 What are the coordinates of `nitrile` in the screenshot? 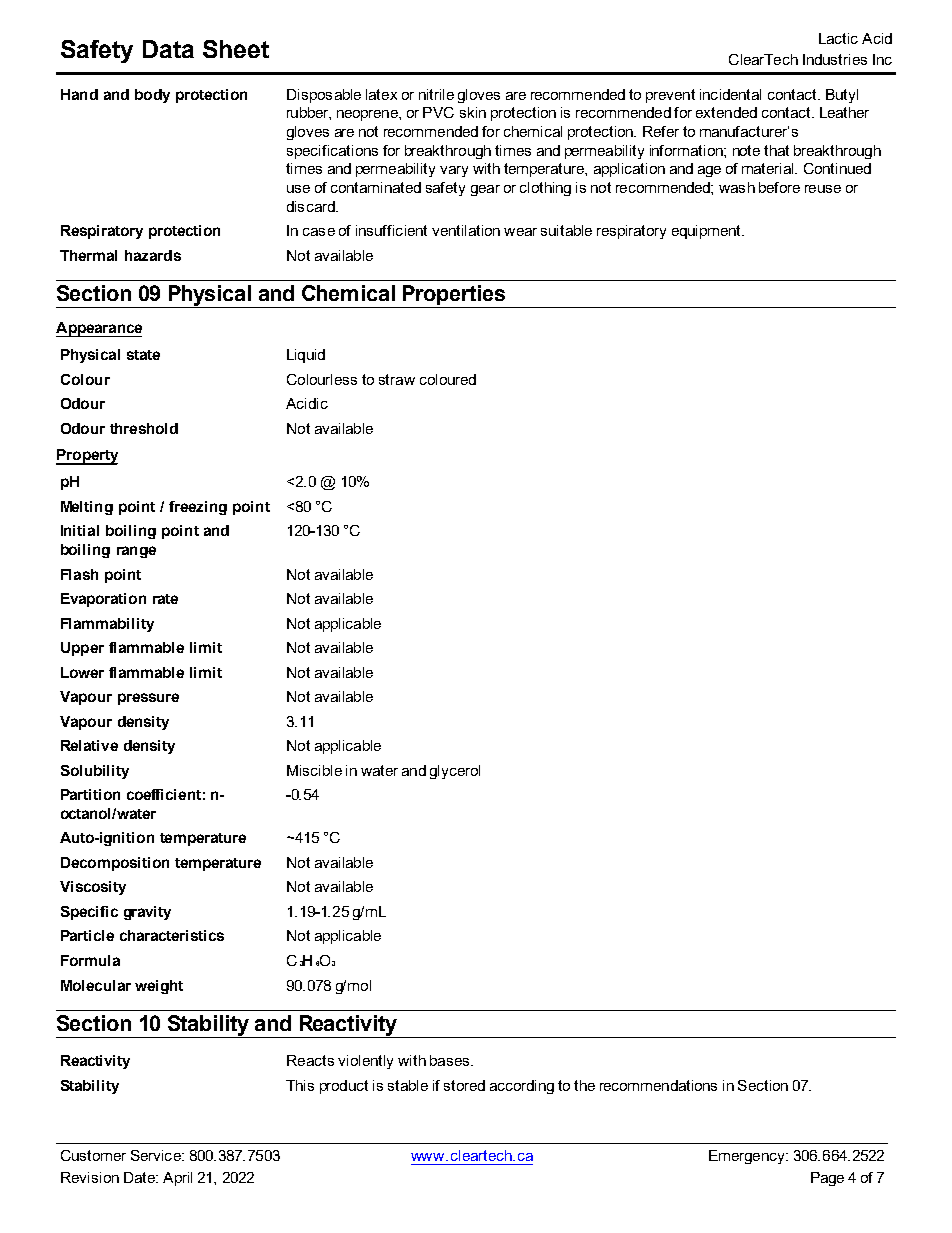 It's located at (436, 94).
